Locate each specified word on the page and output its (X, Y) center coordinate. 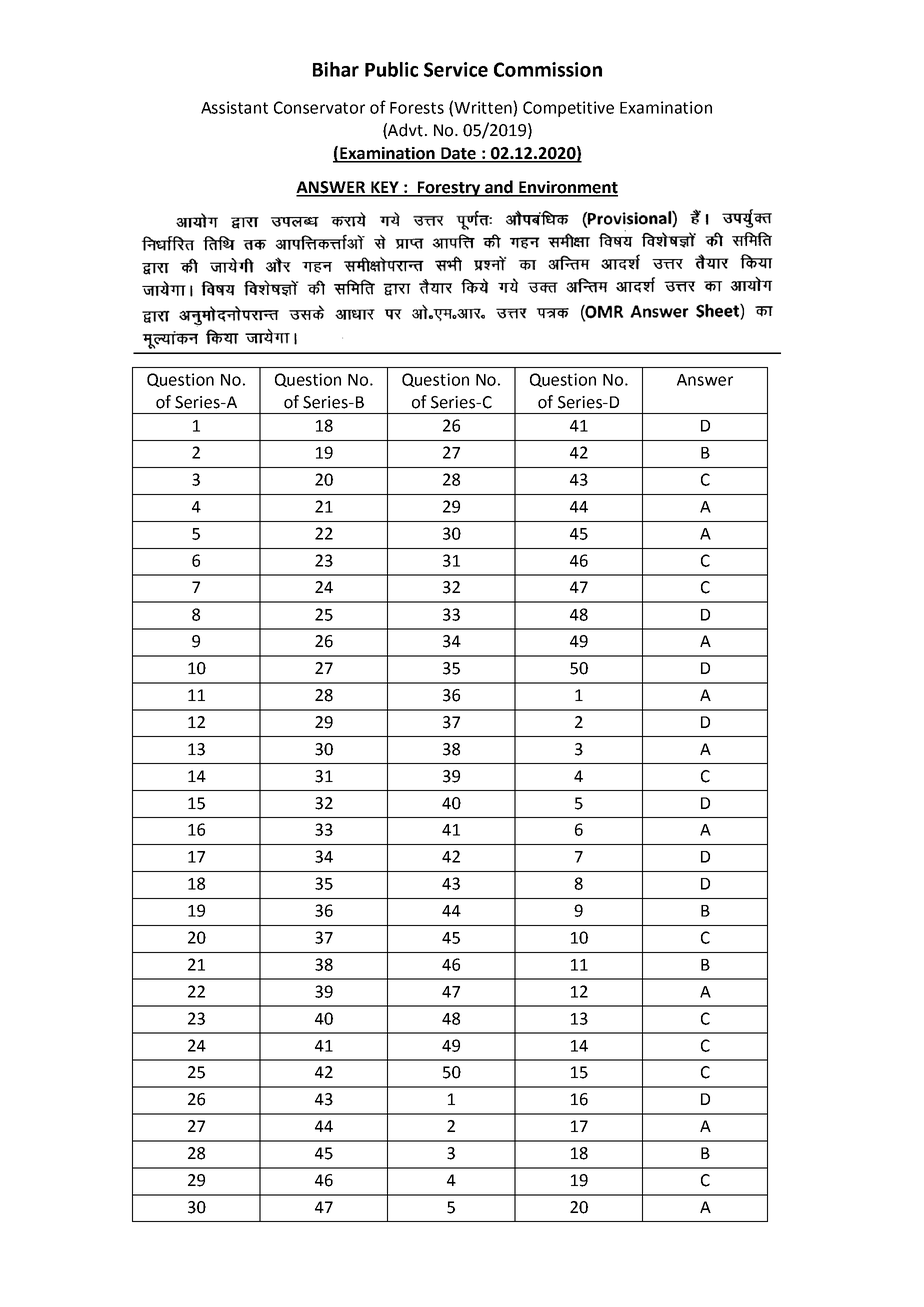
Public (391, 69)
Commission (548, 69)
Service (456, 69)
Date (458, 154)
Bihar (336, 69)
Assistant (234, 107)
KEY (385, 188)
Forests (417, 108)
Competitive (568, 109)
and (499, 188)
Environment (567, 188)
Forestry (449, 189)
